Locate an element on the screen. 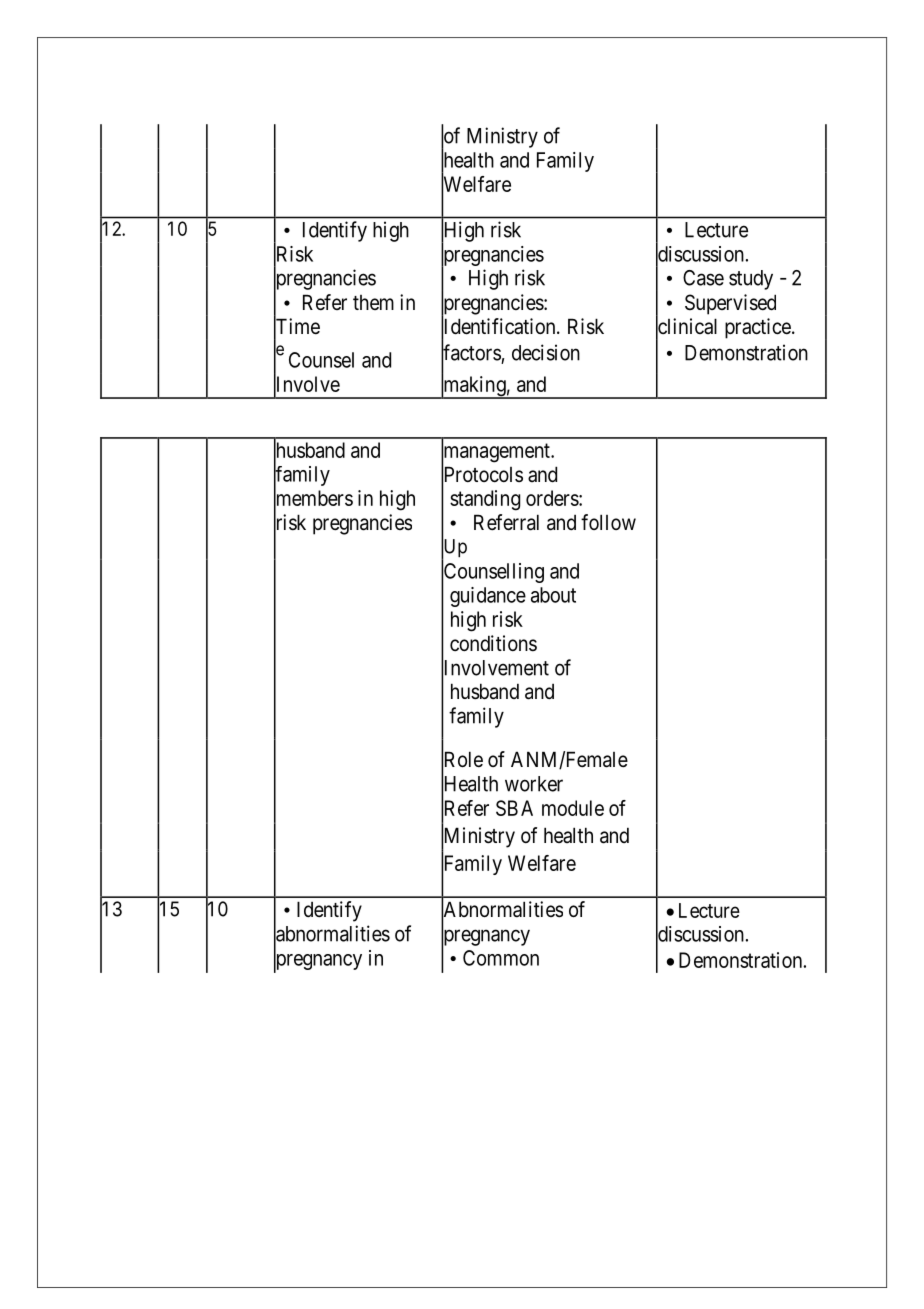 This screenshot has height=1309, width=924. decision is located at coordinates (546, 352).
